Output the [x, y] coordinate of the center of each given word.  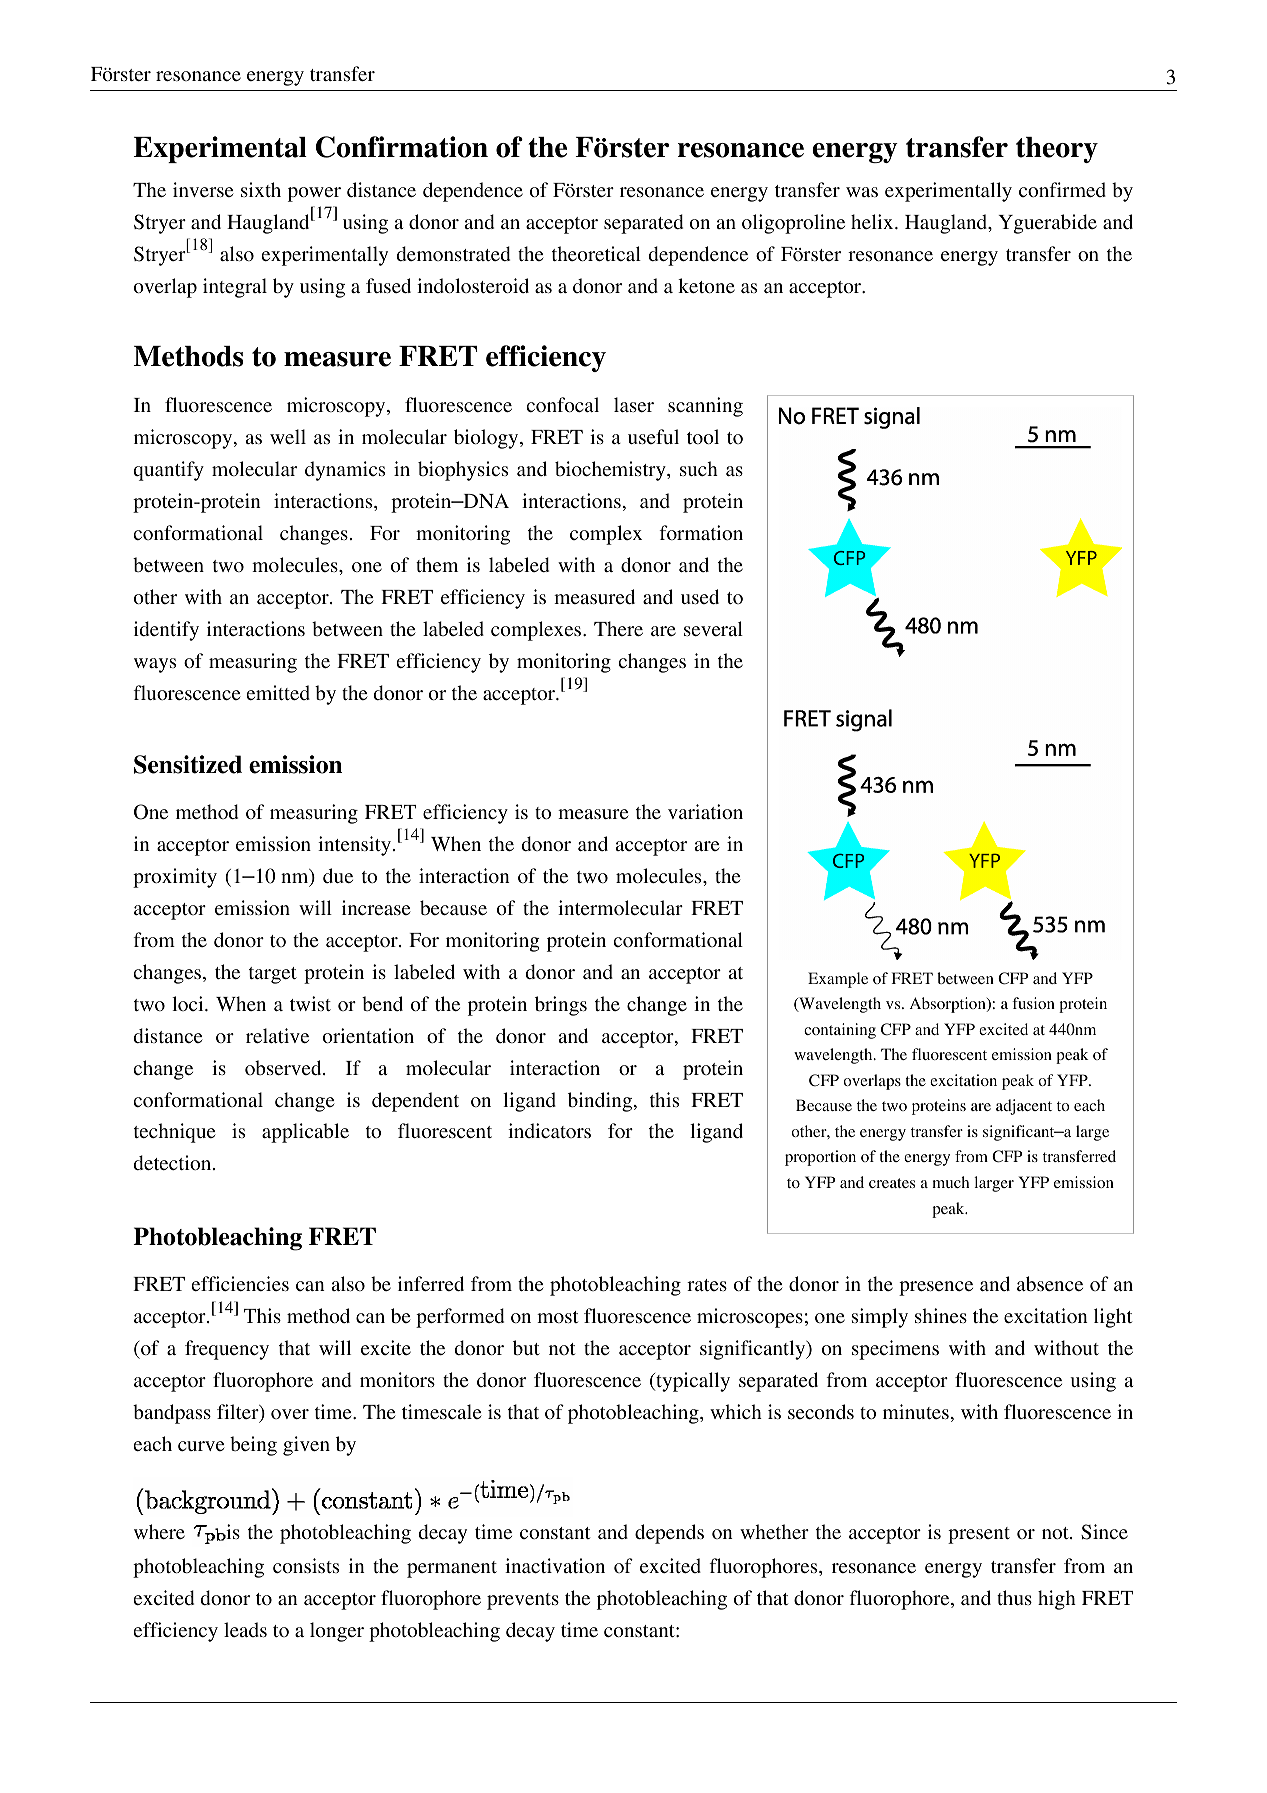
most [557, 1317]
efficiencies [240, 1283]
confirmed [1062, 189]
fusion [1033, 1003]
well [288, 436]
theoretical [596, 253]
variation [705, 811]
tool [703, 436]
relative [277, 1035]
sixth [261, 189]
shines [941, 1315]
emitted [278, 692]
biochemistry [611, 471]
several [713, 628]
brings [561, 1006]
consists [306, 1565]
